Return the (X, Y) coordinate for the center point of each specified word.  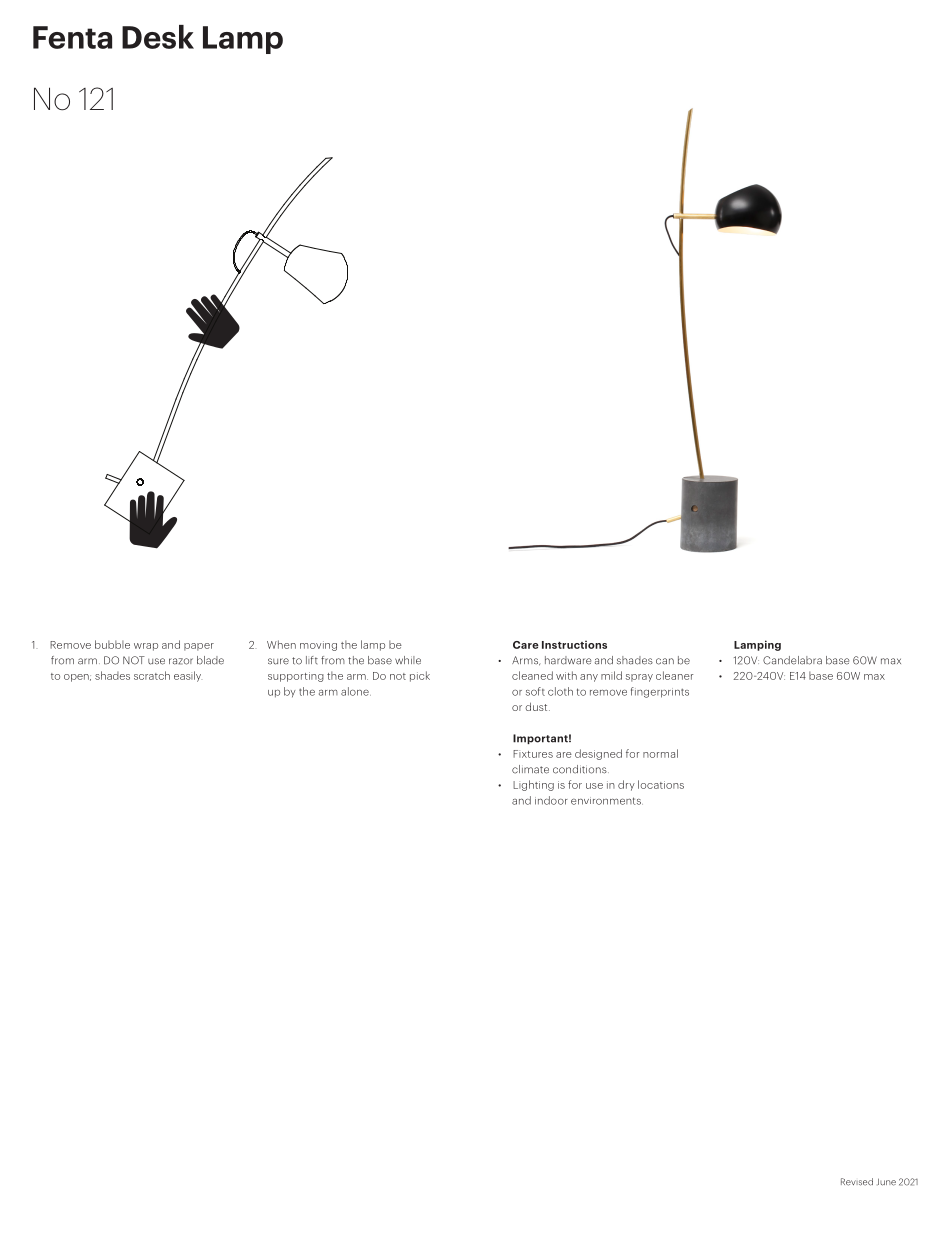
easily (187, 676)
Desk (158, 37)
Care (526, 645)
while (408, 660)
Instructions (574, 645)
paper (199, 647)
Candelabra (792, 660)
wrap (146, 647)
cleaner (674, 675)
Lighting (533, 785)
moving (318, 646)
